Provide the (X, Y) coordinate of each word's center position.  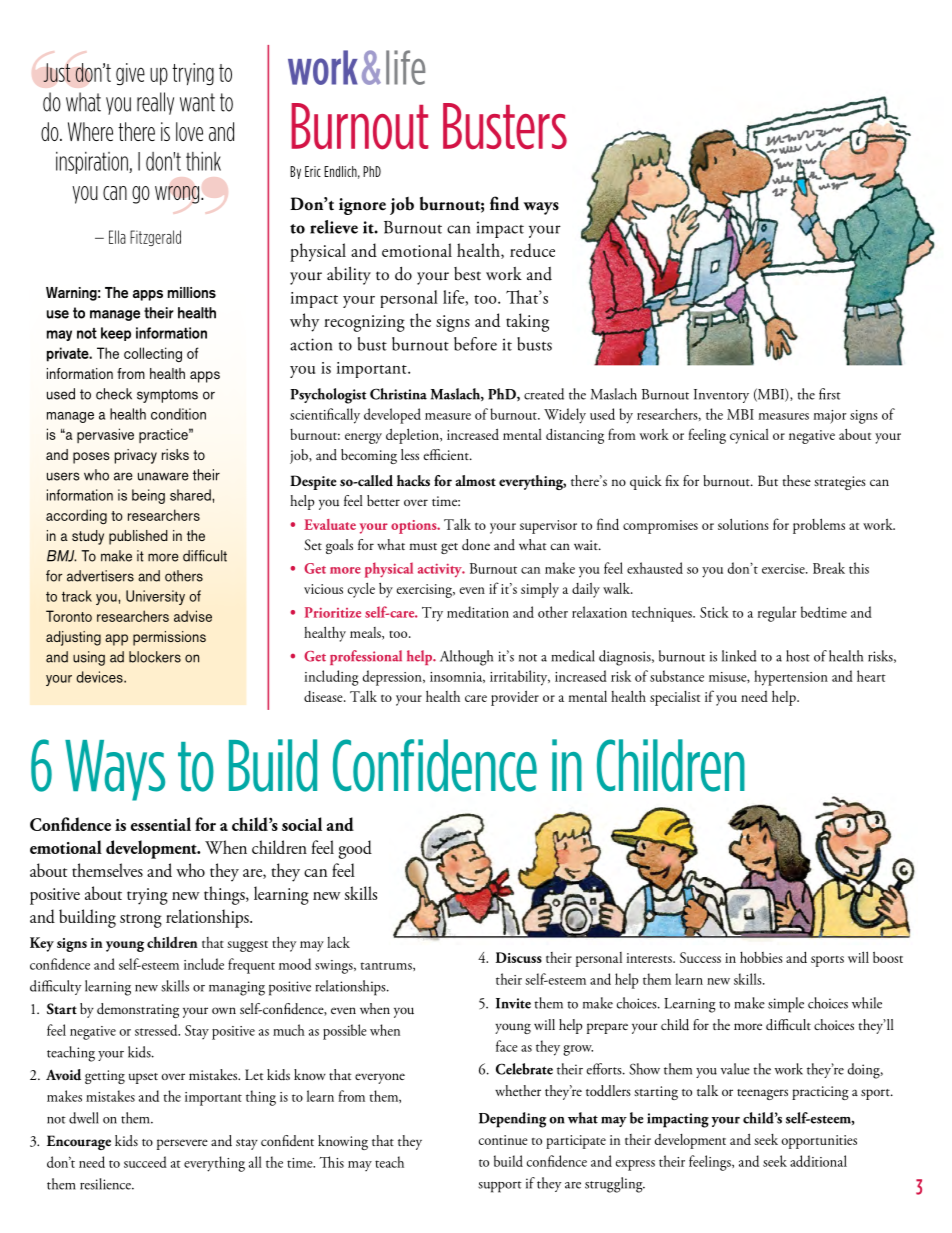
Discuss (519, 957)
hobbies (761, 957)
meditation (478, 612)
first (830, 394)
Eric (313, 171)
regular (777, 614)
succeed (145, 1162)
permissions (169, 638)
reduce (532, 250)
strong (141, 921)
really (155, 103)
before (475, 344)
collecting (153, 354)
